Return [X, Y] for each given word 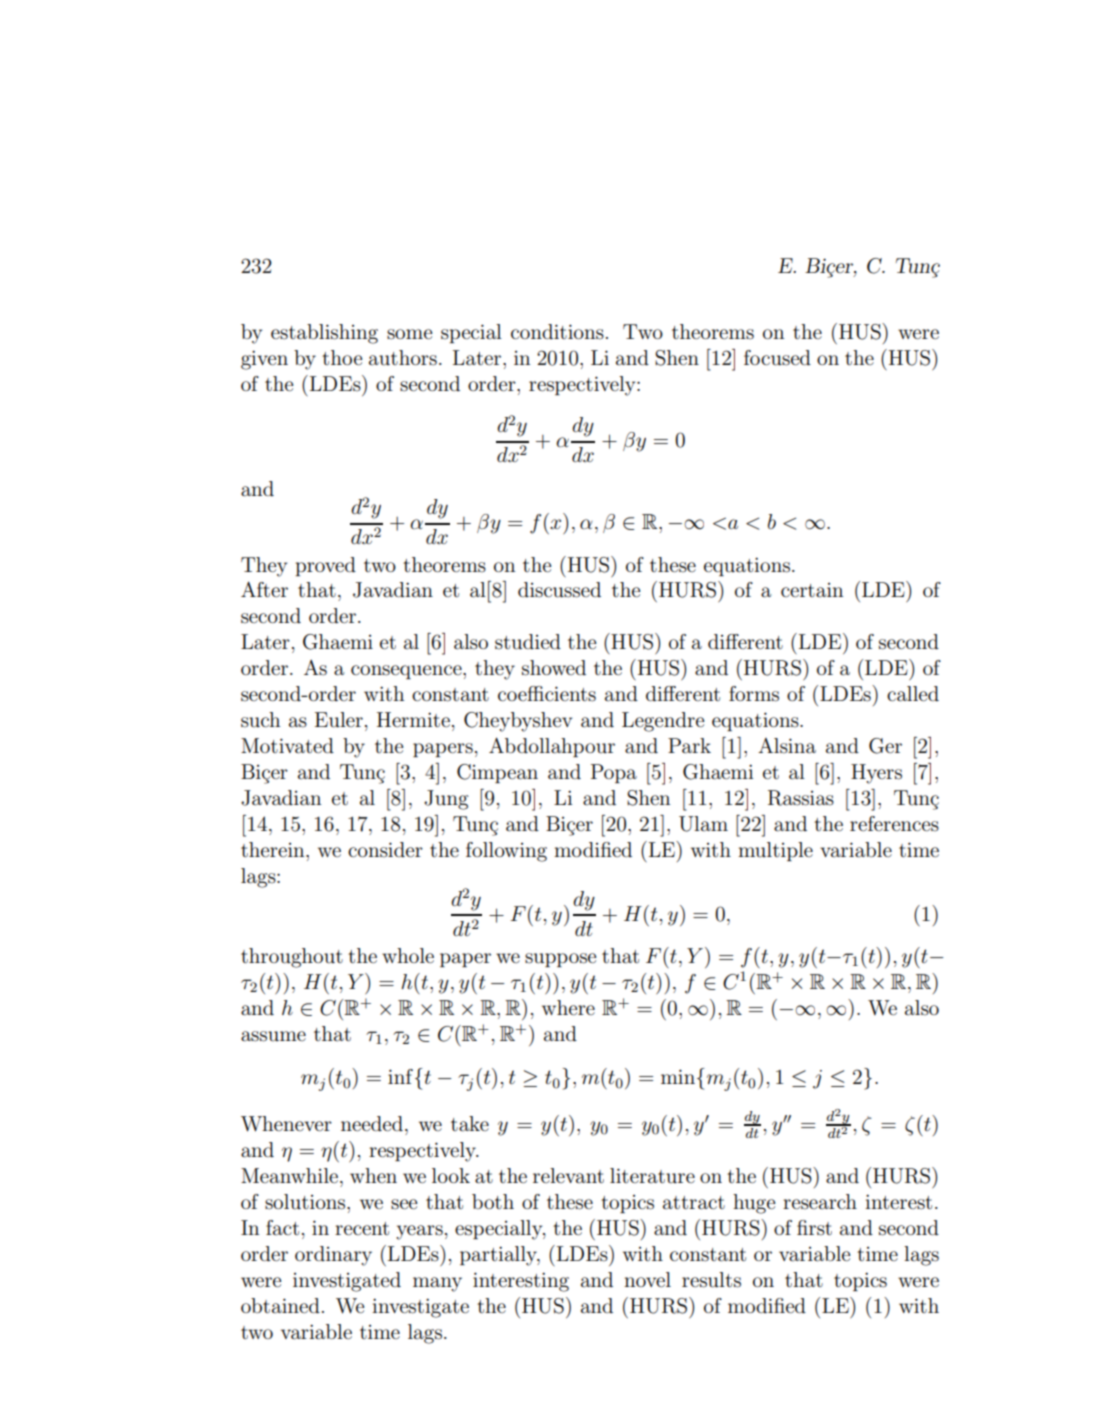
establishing [324, 334]
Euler [339, 720]
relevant [568, 1175]
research [820, 1202]
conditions [557, 332]
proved [325, 566]
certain [812, 590]
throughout [292, 958]
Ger [885, 746]
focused [777, 358]
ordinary [333, 1256]
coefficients [547, 694]
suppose [560, 960]
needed [372, 1124]
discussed [559, 590]
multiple [775, 851]
